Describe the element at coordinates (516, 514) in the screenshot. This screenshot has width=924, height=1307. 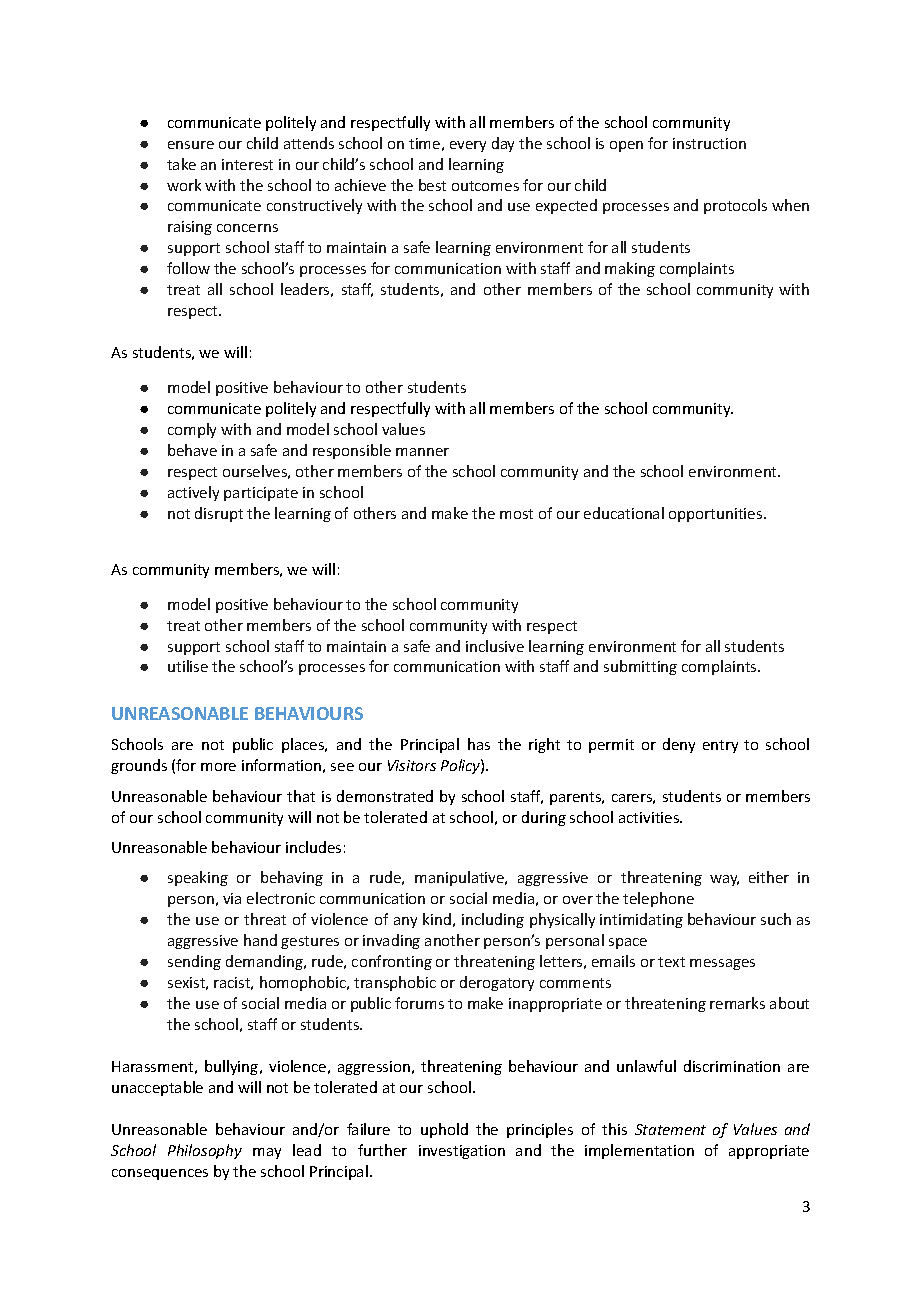
I see `most` at that location.
